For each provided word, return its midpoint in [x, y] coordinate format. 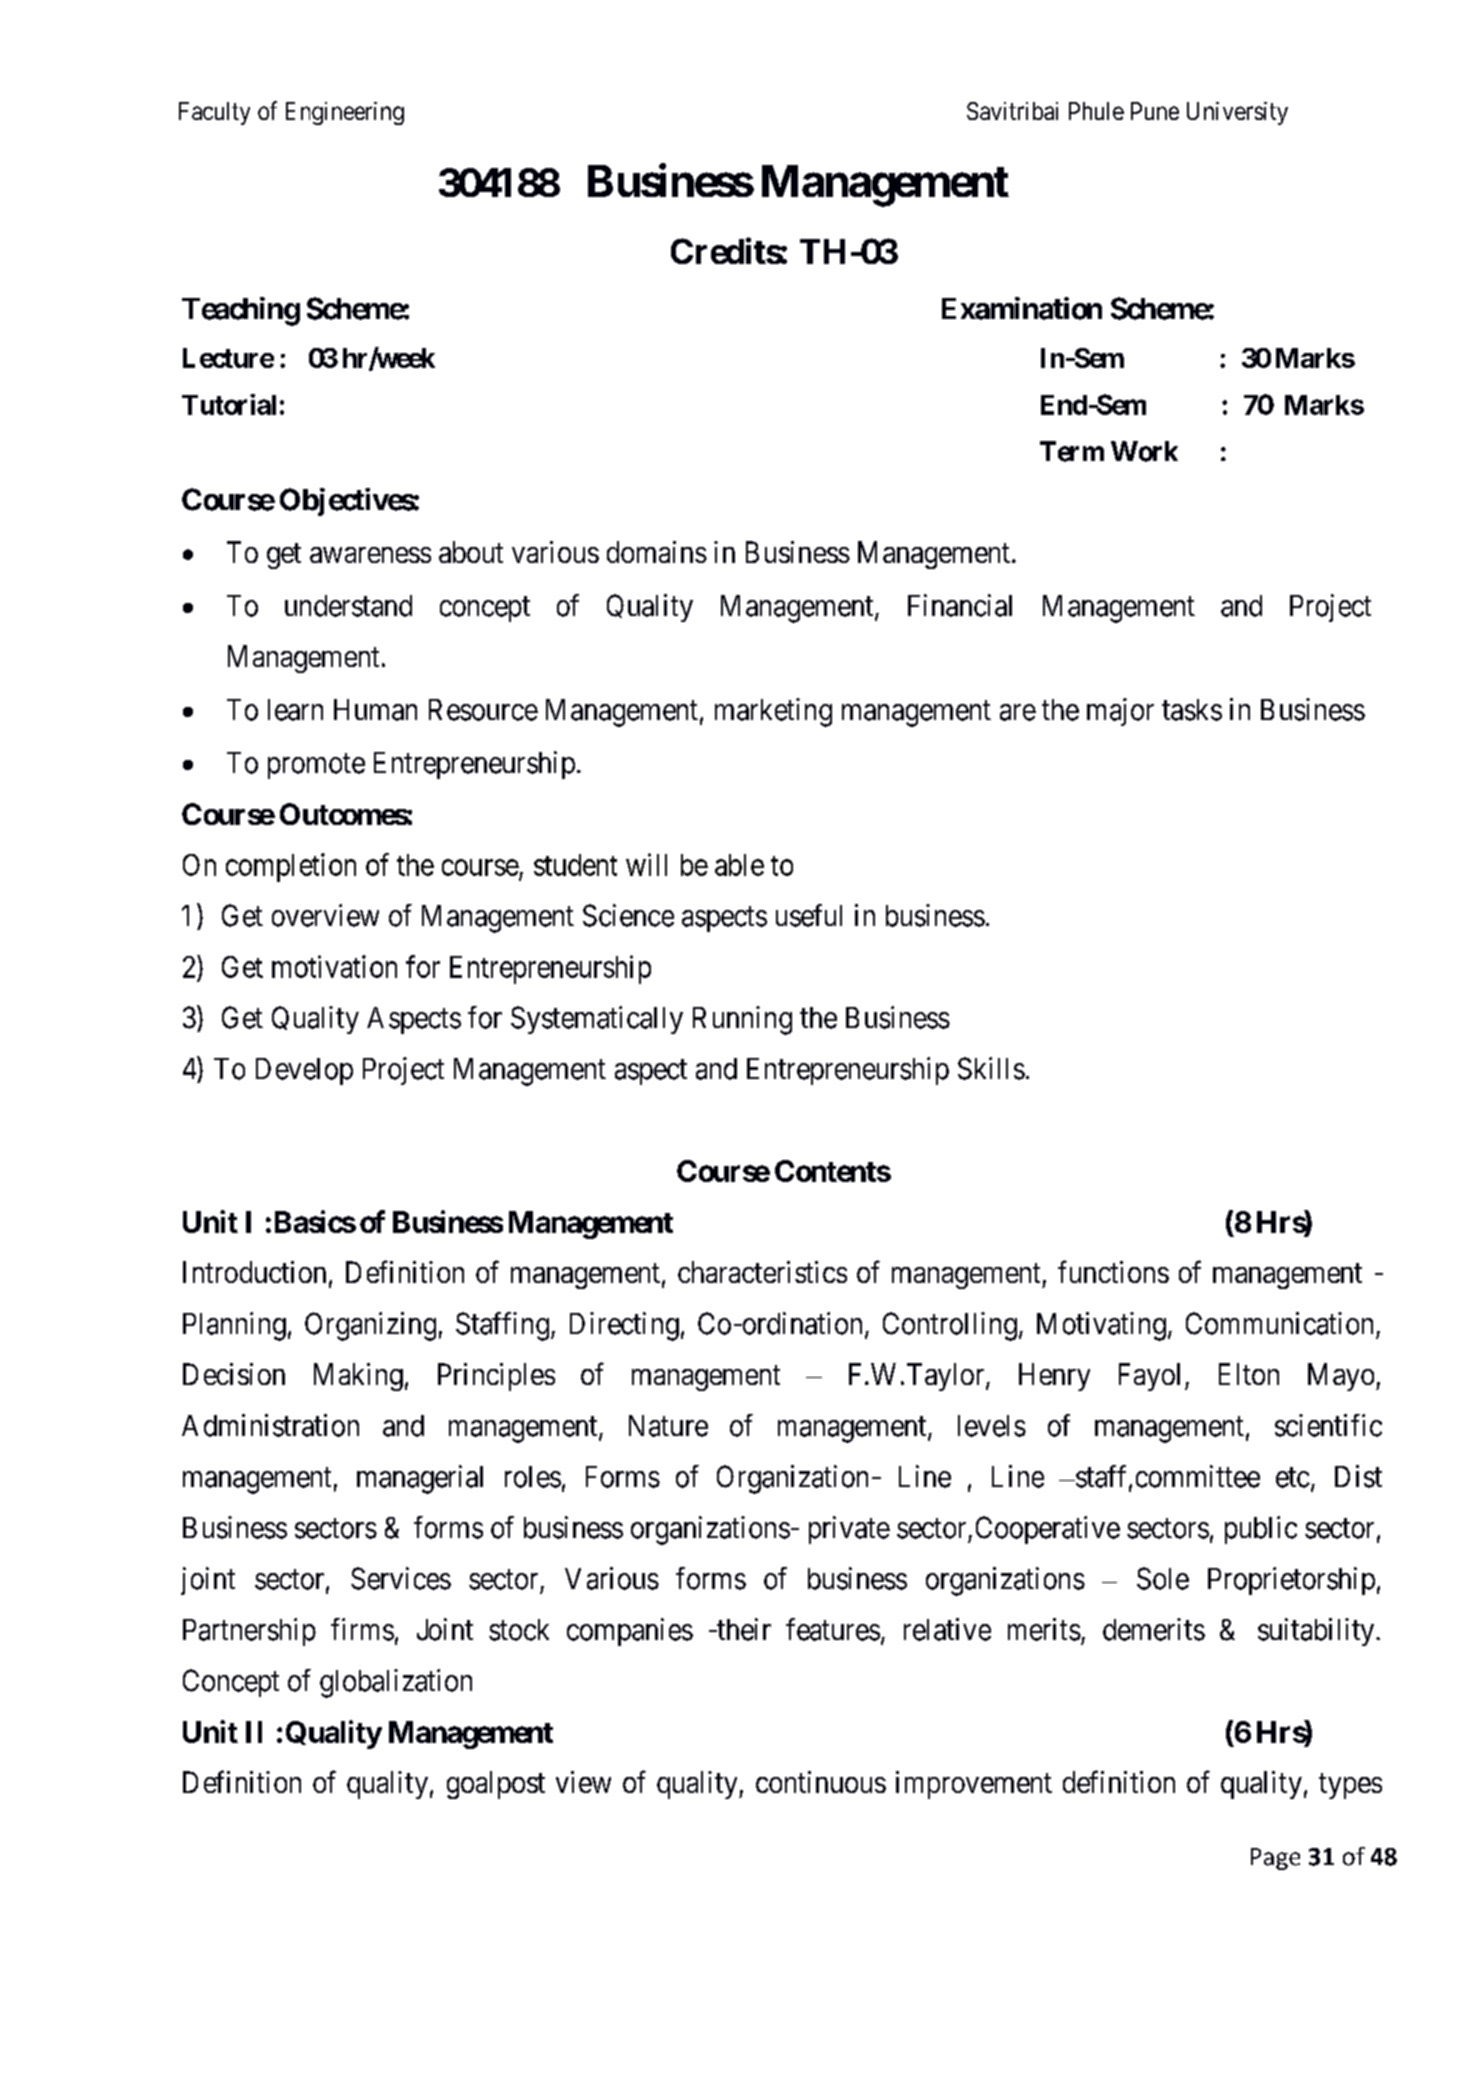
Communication [1279, 1323]
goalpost [496, 1785]
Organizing [370, 1326]
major [1120, 712]
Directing [624, 1326]
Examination [1022, 308]
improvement [974, 1785]
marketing [773, 712]
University [1237, 113]
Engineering [345, 113]
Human [375, 710]
